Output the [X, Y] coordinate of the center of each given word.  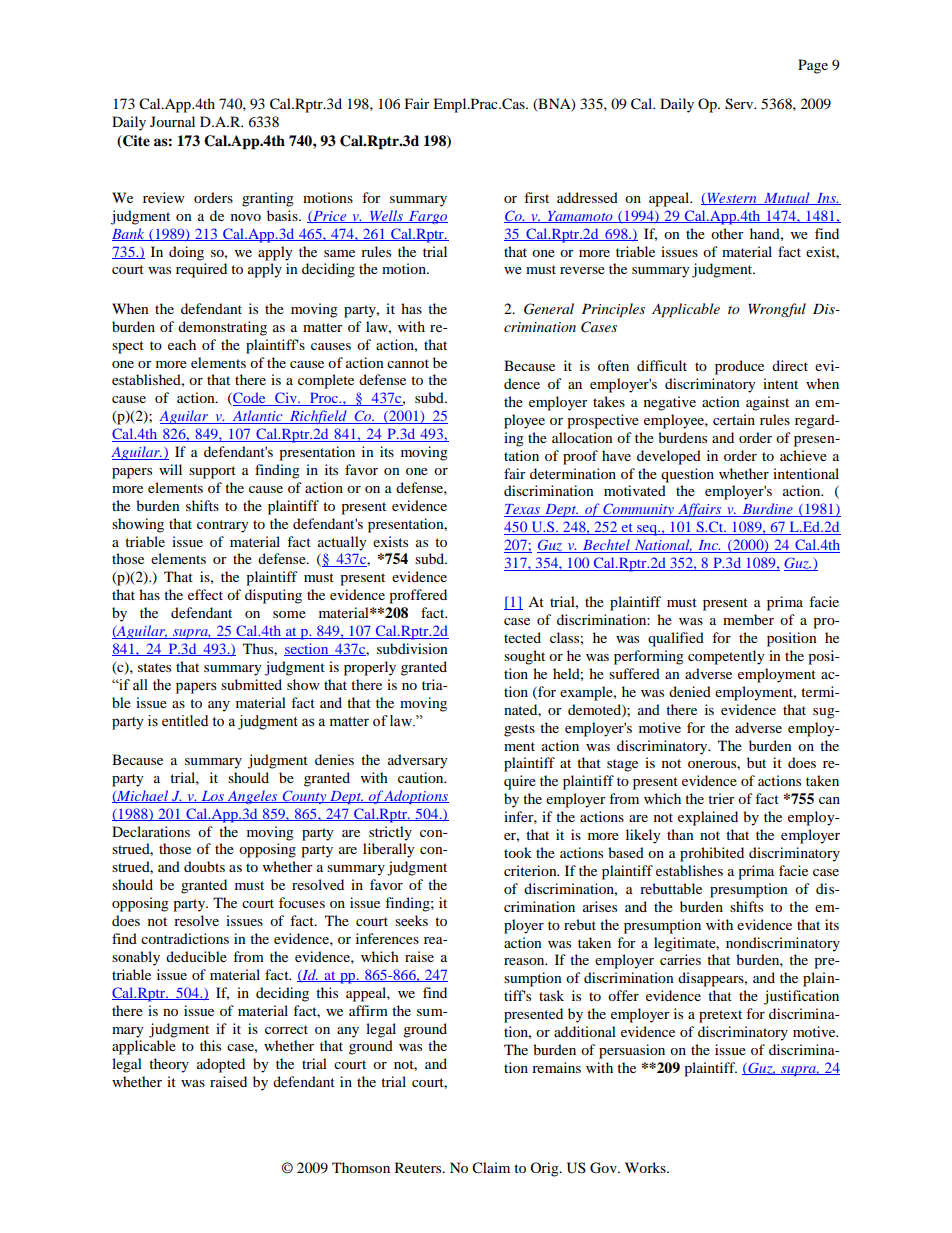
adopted [221, 1065]
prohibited [712, 854]
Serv [740, 104]
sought [524, 657]
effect [205, 594]
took [518, 852]
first [536, 197]
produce [739, 367]
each [182, 344]
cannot [408, 363]
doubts [204, 866]
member [748, 619]
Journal [172, 121]
